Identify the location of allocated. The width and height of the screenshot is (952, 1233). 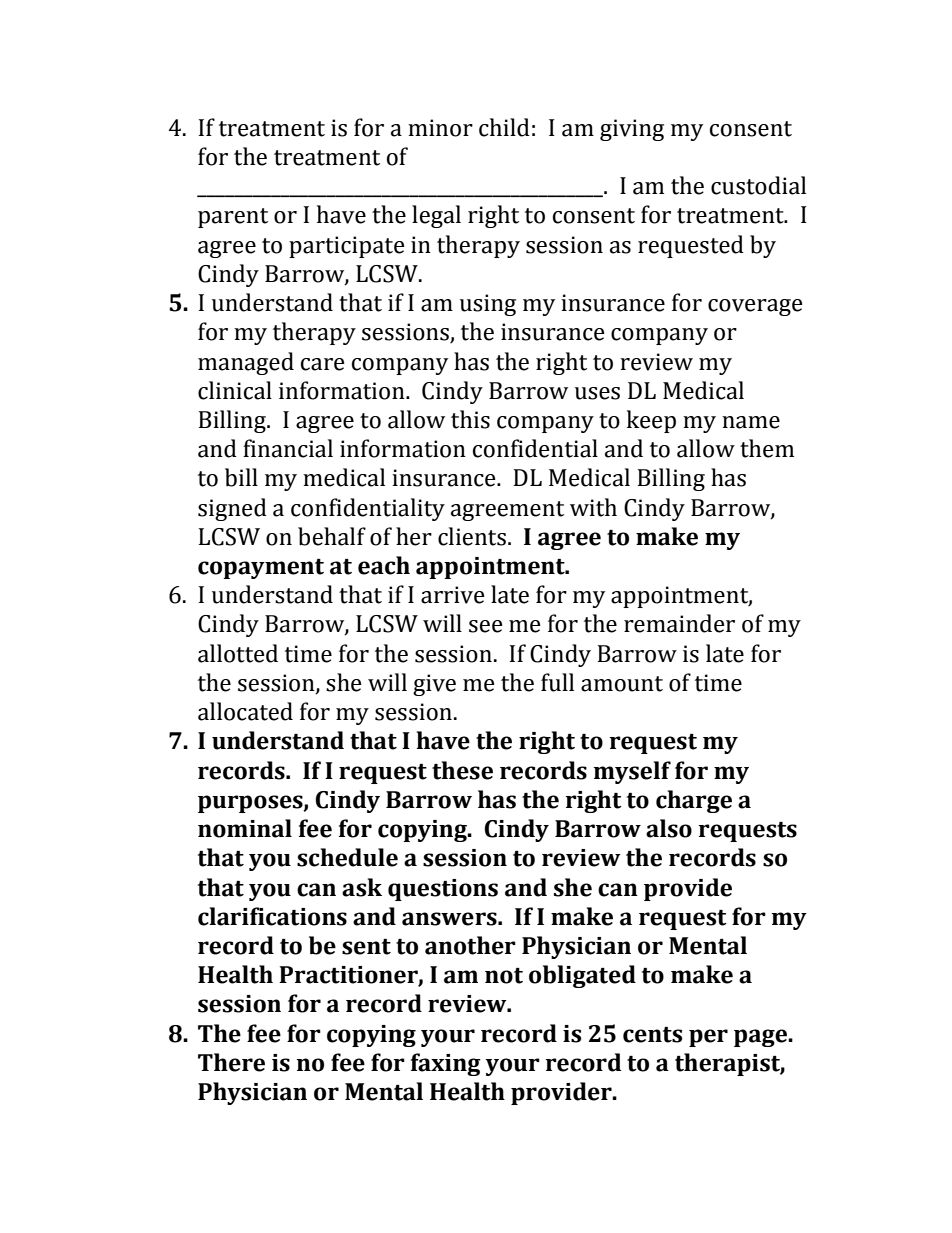
(245, 711).
